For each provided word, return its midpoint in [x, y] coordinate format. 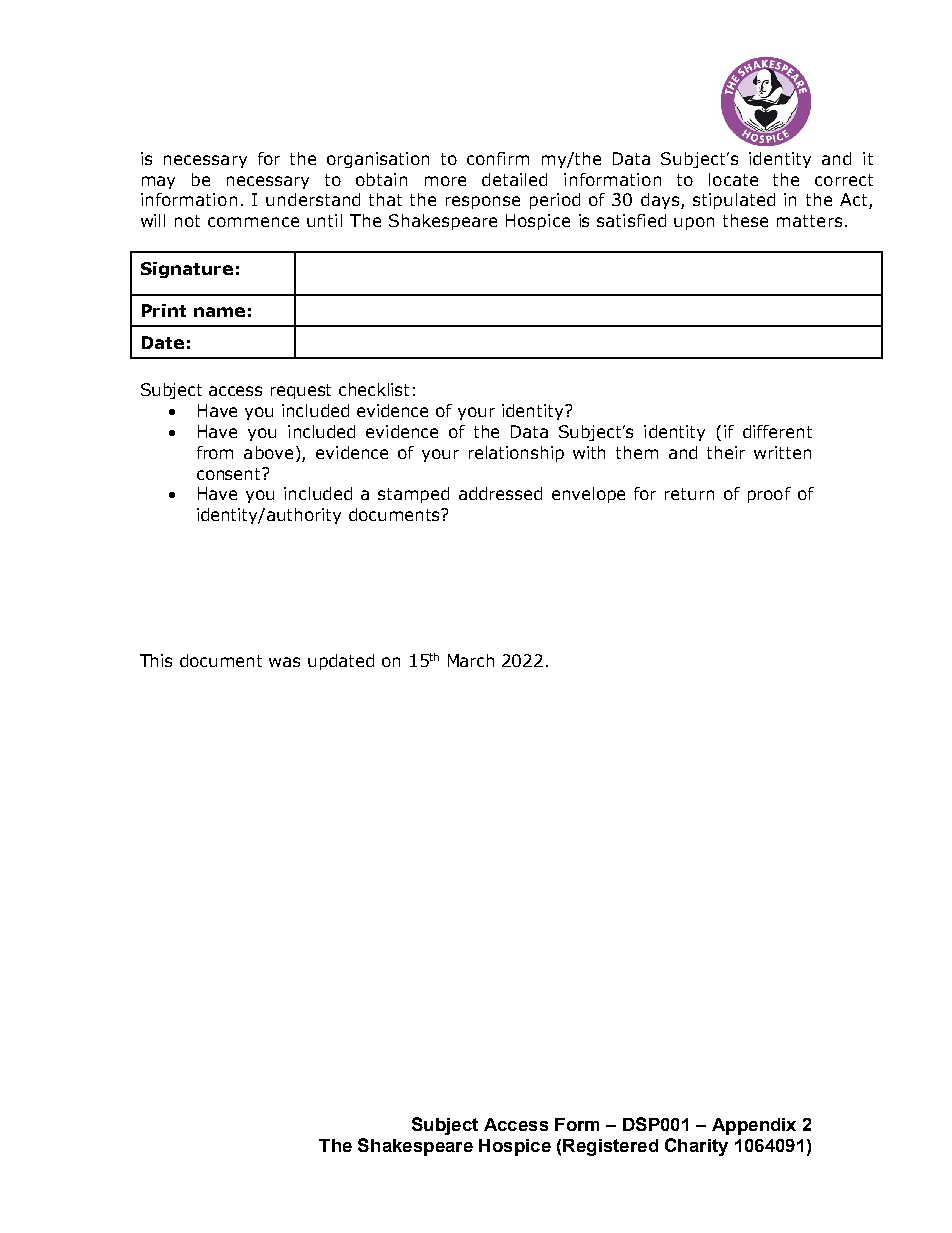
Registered [610, 1147]
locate [733, 179]
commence [253, 222]
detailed [514, 179]
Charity [696, 1147]
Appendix [754, 1126]
